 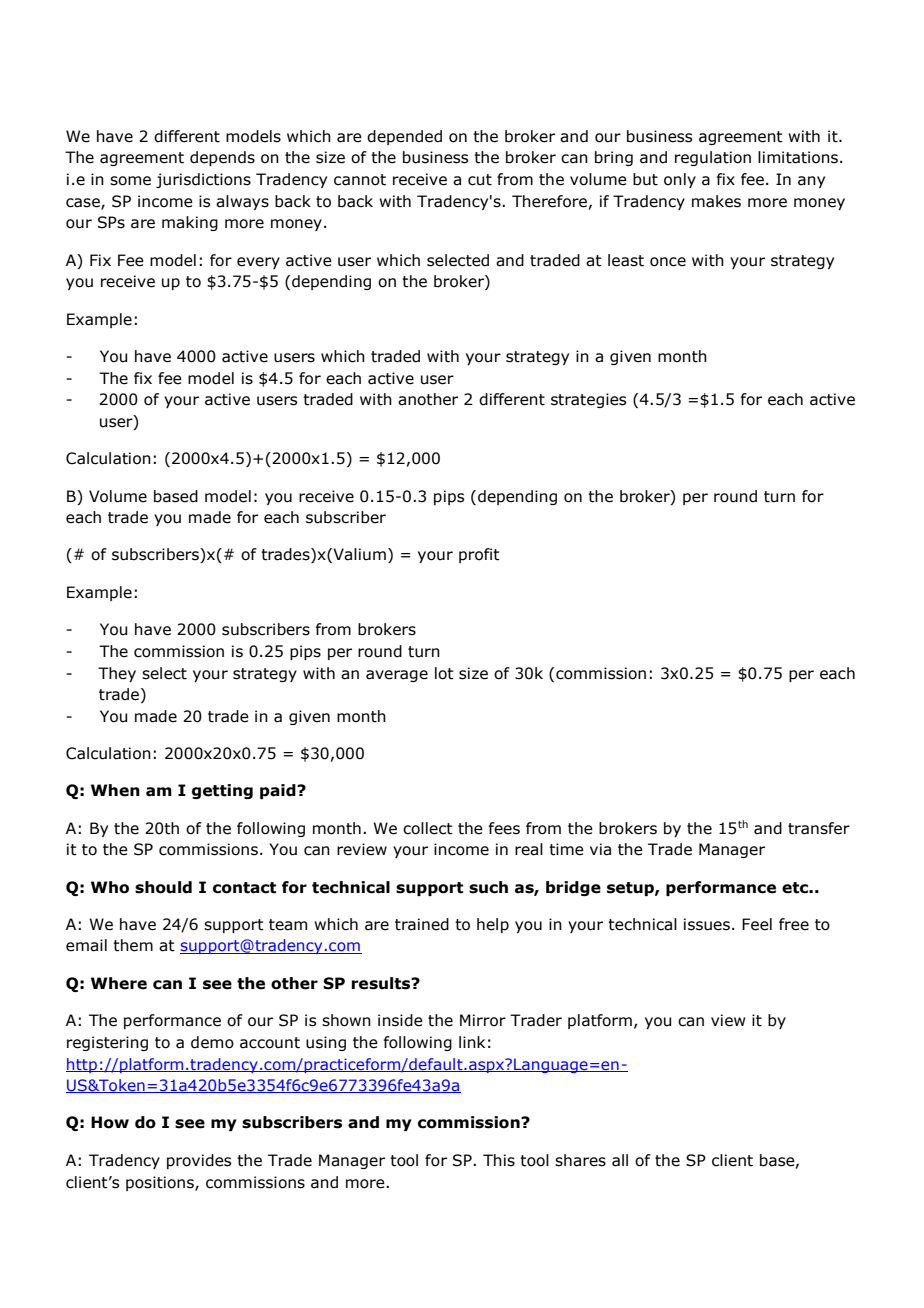 I want to click on regulation, so click(x=713, y=158).
